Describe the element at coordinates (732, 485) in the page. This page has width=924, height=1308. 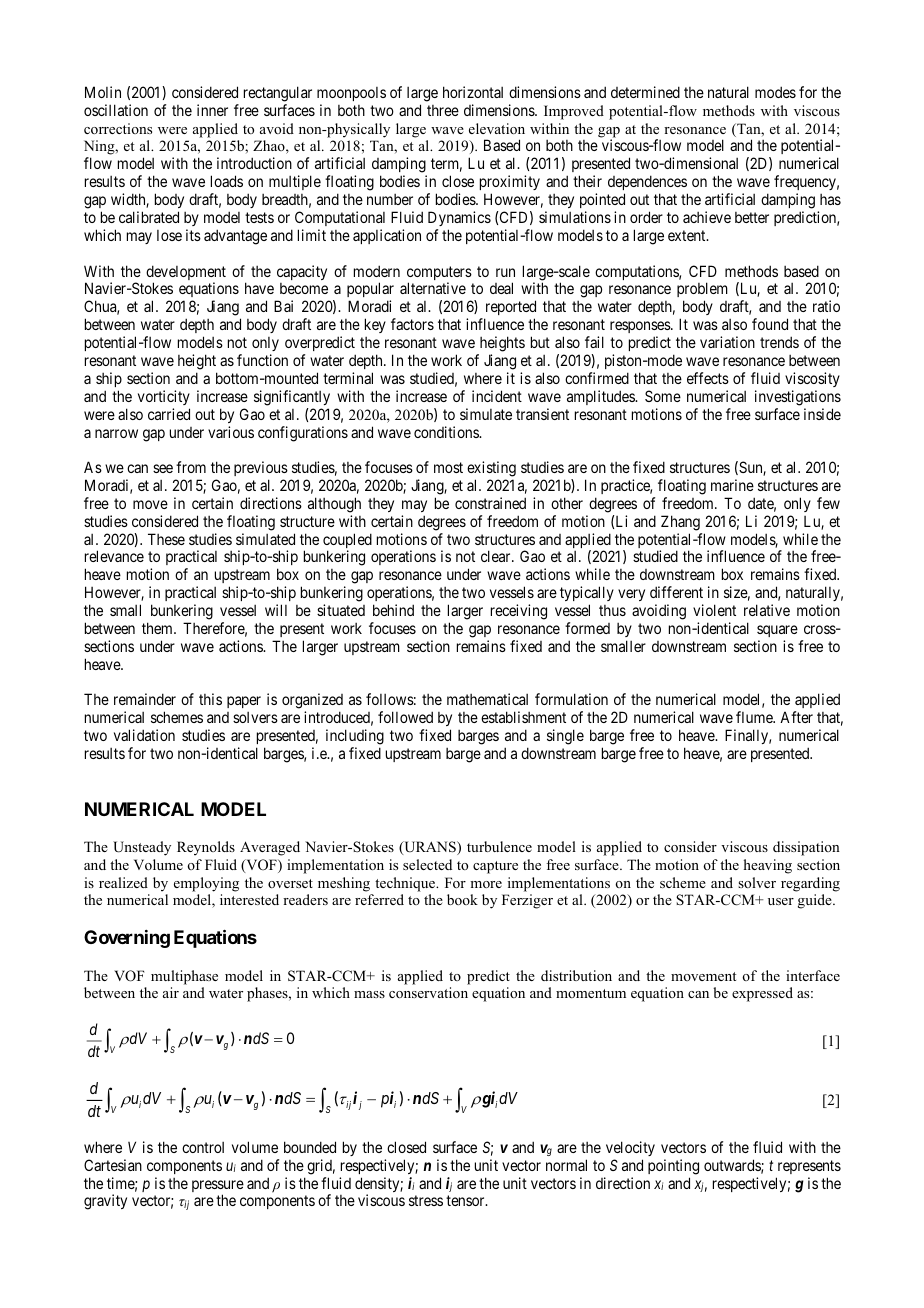
I see `marine` at that location.
